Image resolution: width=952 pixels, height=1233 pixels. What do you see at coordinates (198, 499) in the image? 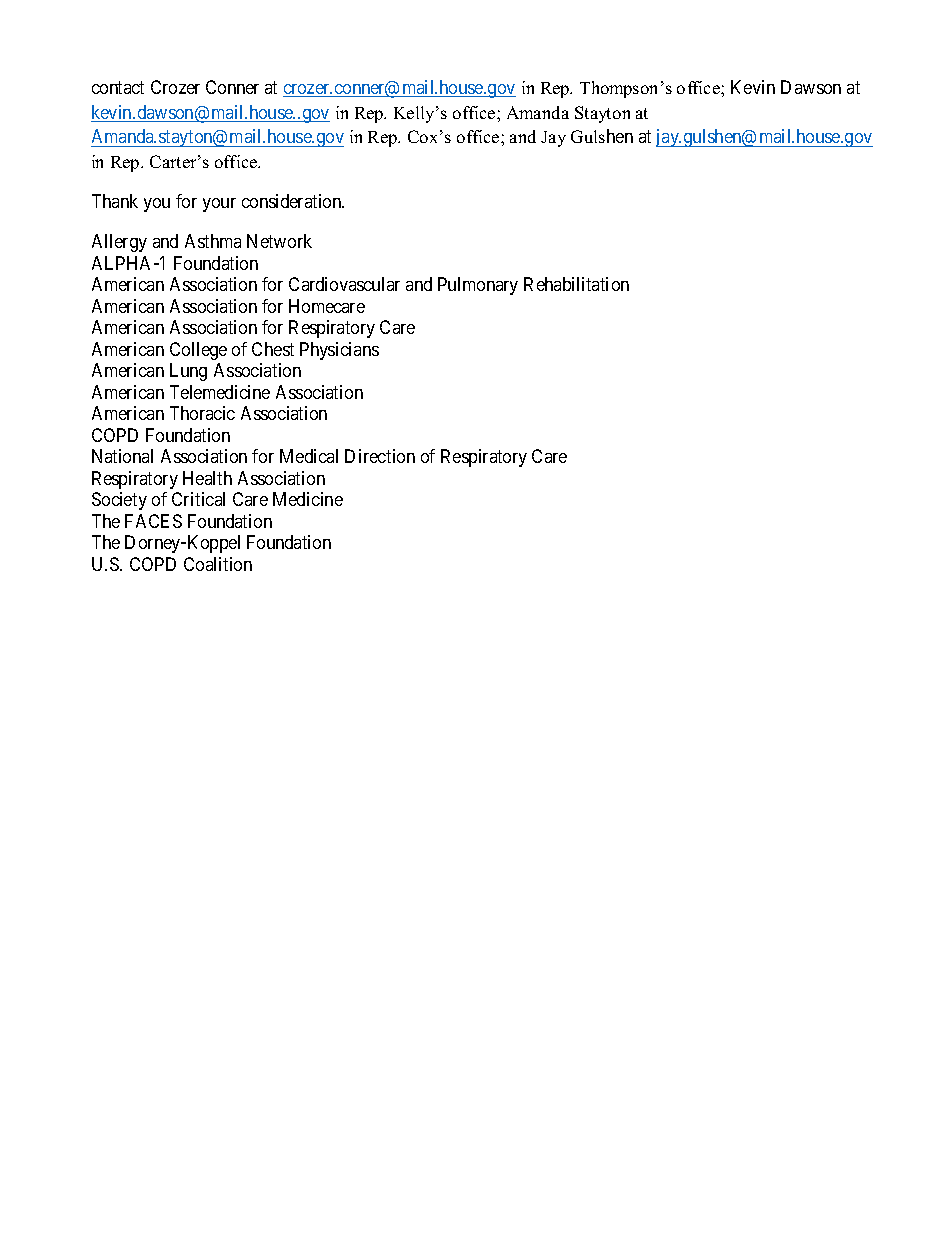
I see `Critical` at bounding box center [198, 499].
